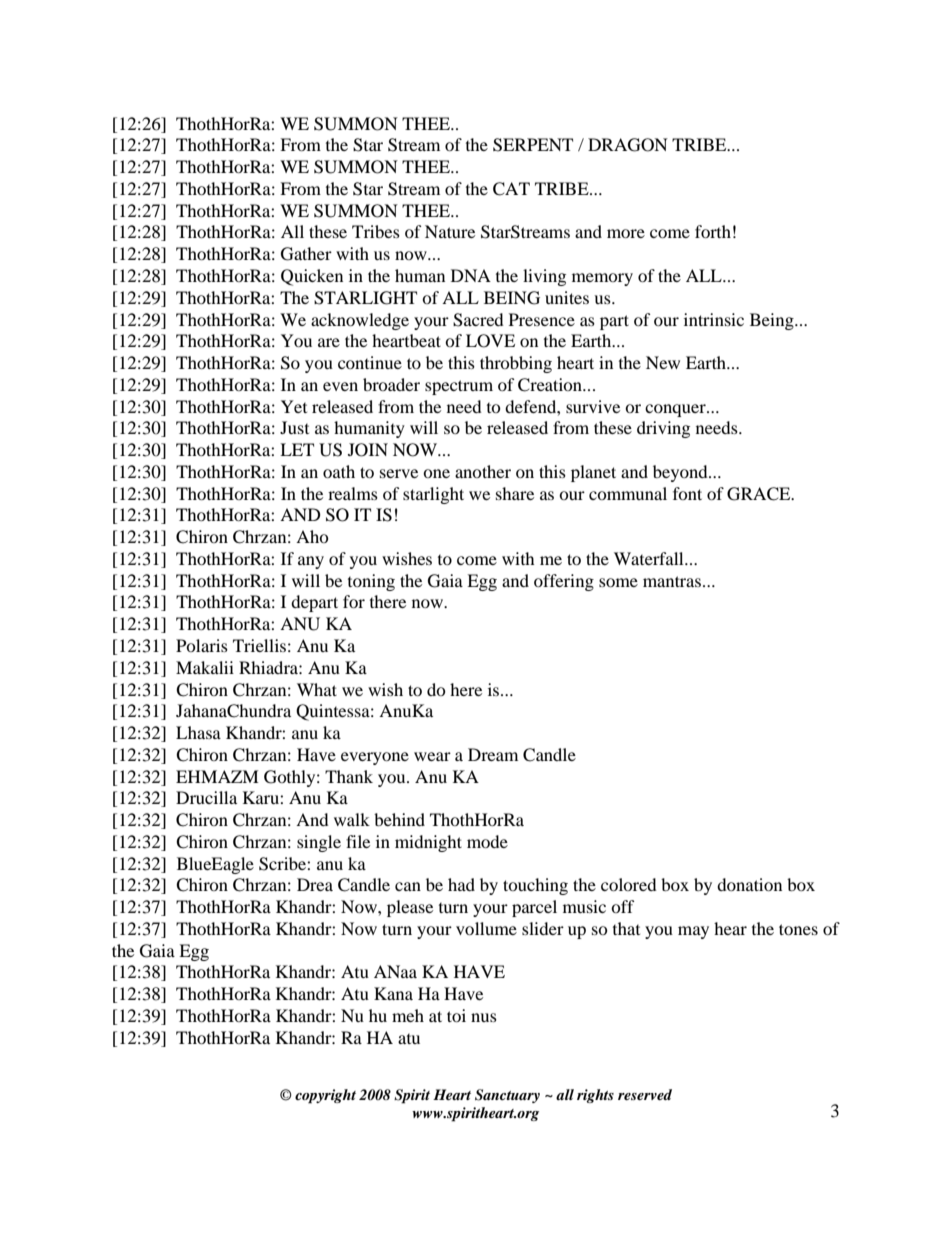  I want to click on GRACE, so click(760, 494).
